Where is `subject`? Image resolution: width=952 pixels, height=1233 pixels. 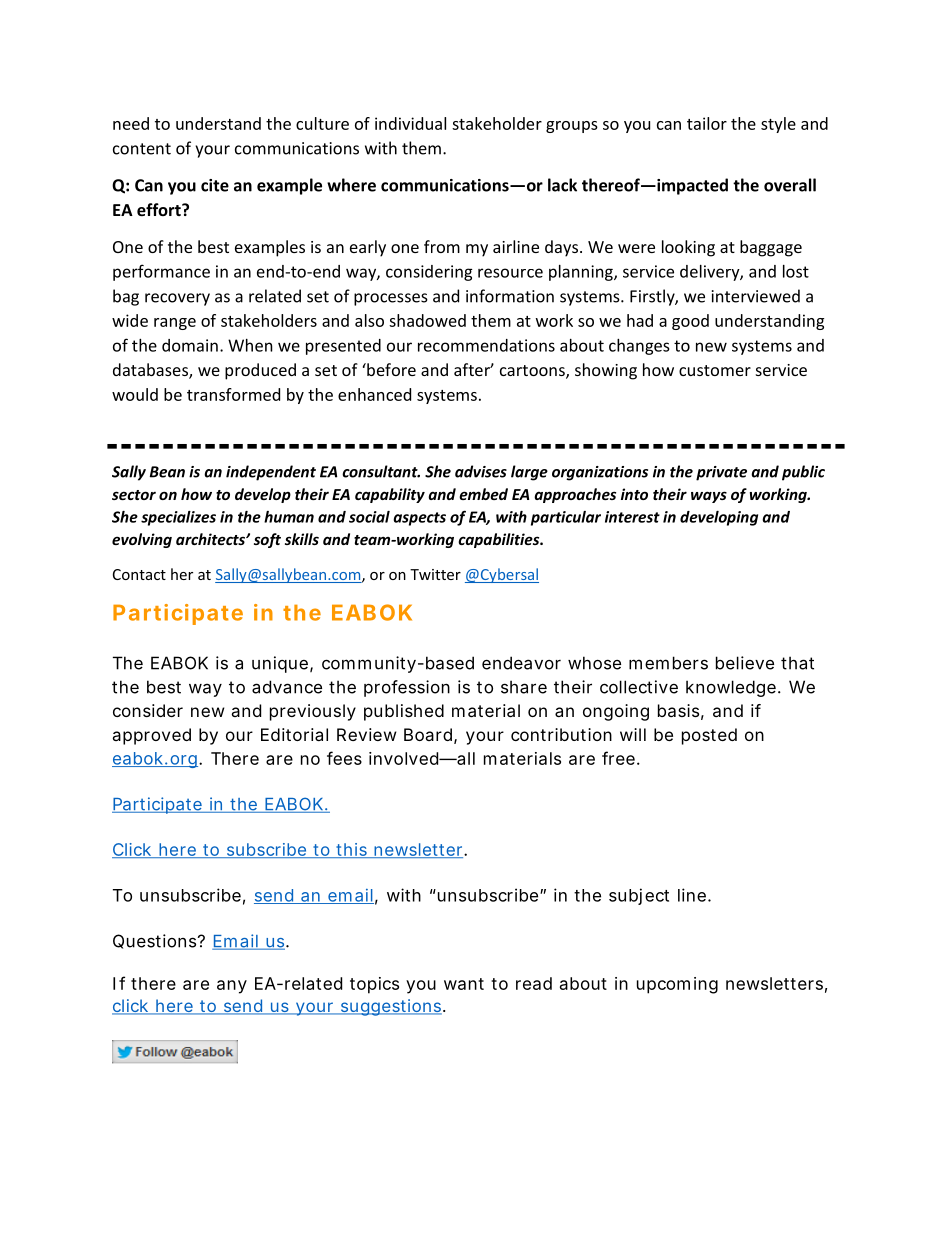 subject is located at coordinates (639, 896).
